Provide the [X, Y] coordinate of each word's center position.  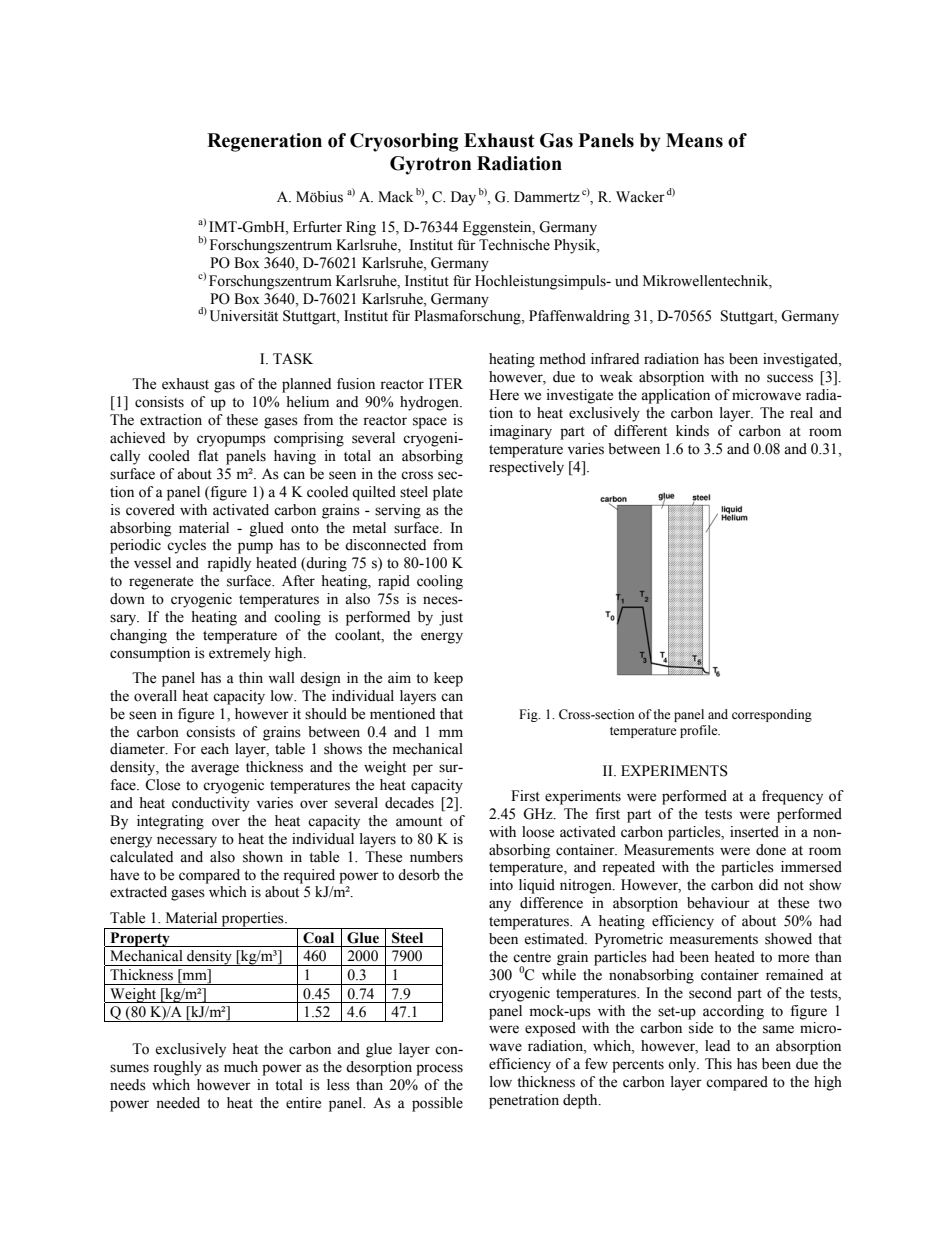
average [215, 770]
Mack [395, 197]
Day [463, 198]
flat [208, 455]
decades [409, 803]
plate [448, 493]
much [241, 1067]
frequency [792, 797]
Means [694, 140]
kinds [692, 431]
